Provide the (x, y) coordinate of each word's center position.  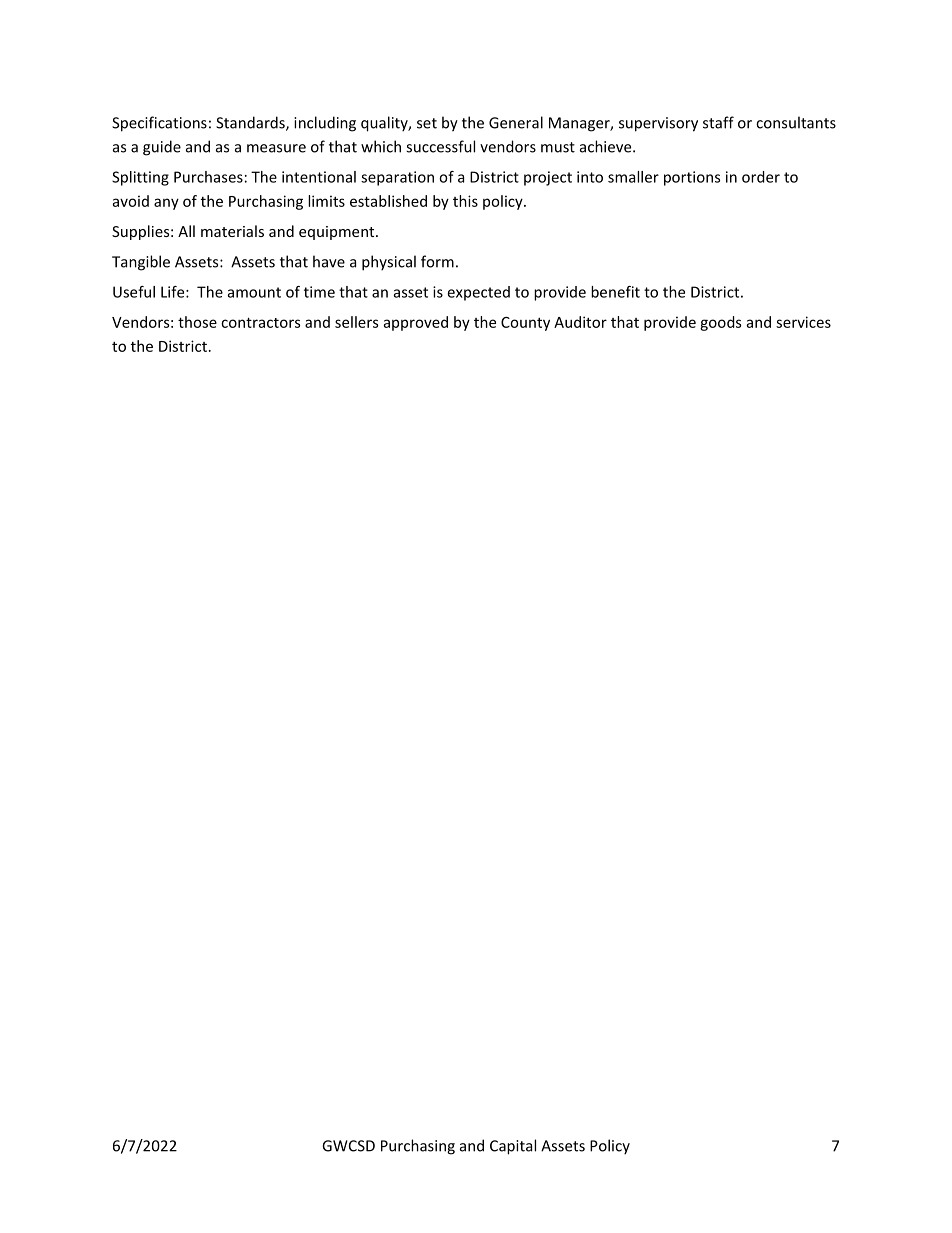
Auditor (580, 322)
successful (440, 146)
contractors (260, 322)
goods (720, 323)
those (197, 322)
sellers (356, 322)
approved (416, 323)
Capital (513, 1147)
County (525, 324)
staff (718, 122)
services (803, 322)
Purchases (208, 177)
